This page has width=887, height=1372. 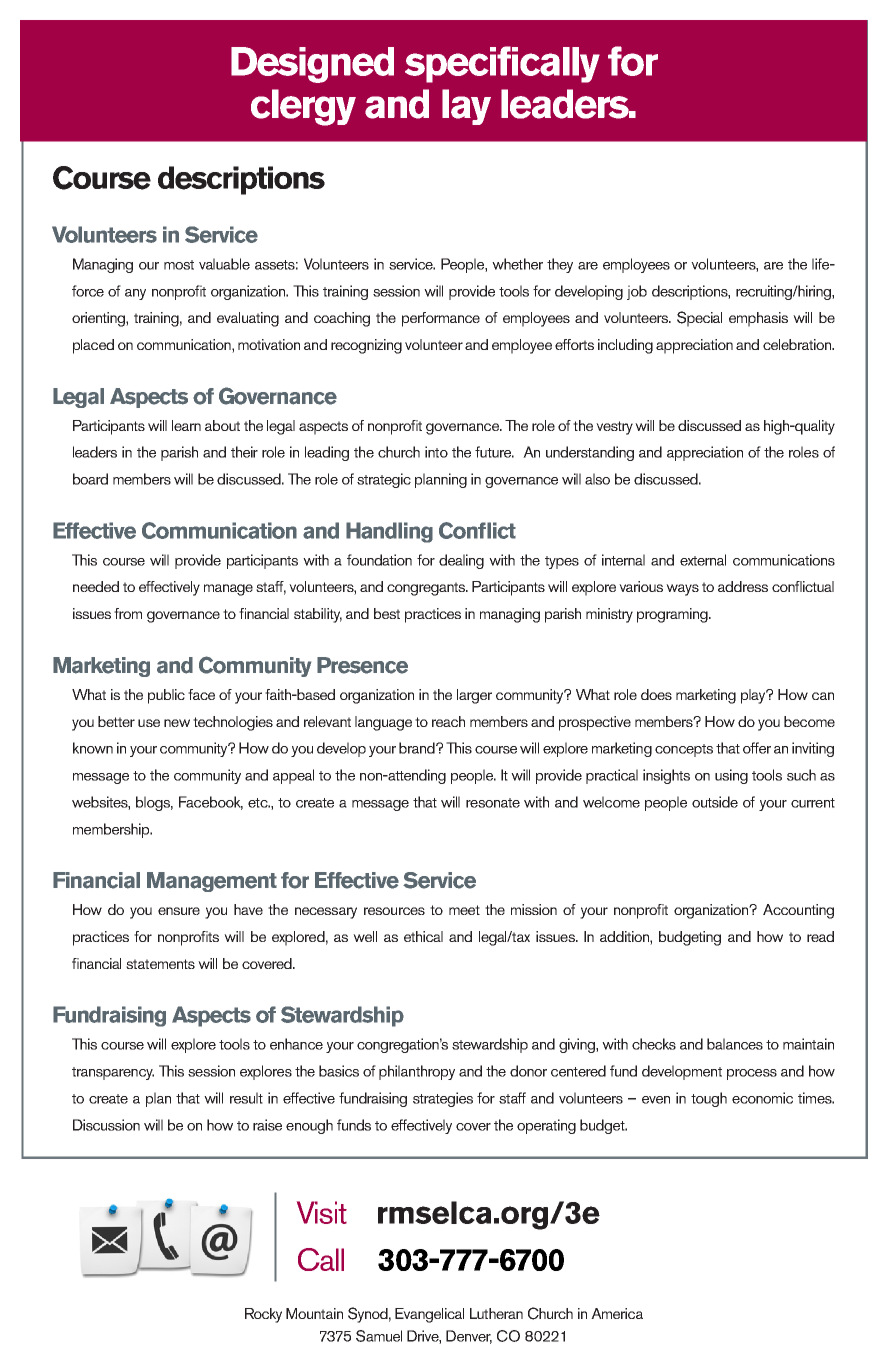 What do you see at coordinates (186, 425) in the page?
I see `learn` at bounding box center [186, 425].
